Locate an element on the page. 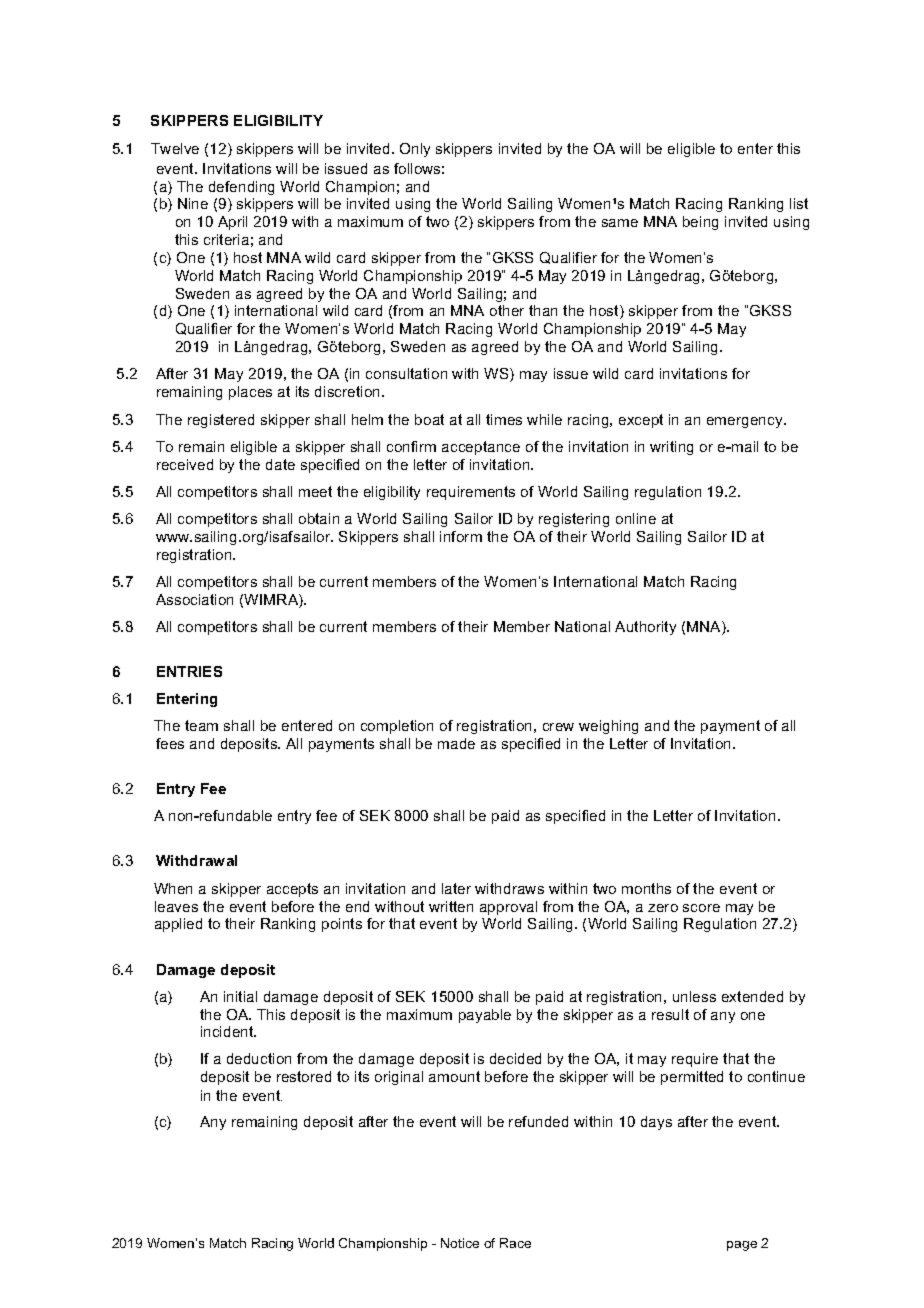 The width and height of the document is (924, 1308). Notice is located at coordinates (460, 1243).
